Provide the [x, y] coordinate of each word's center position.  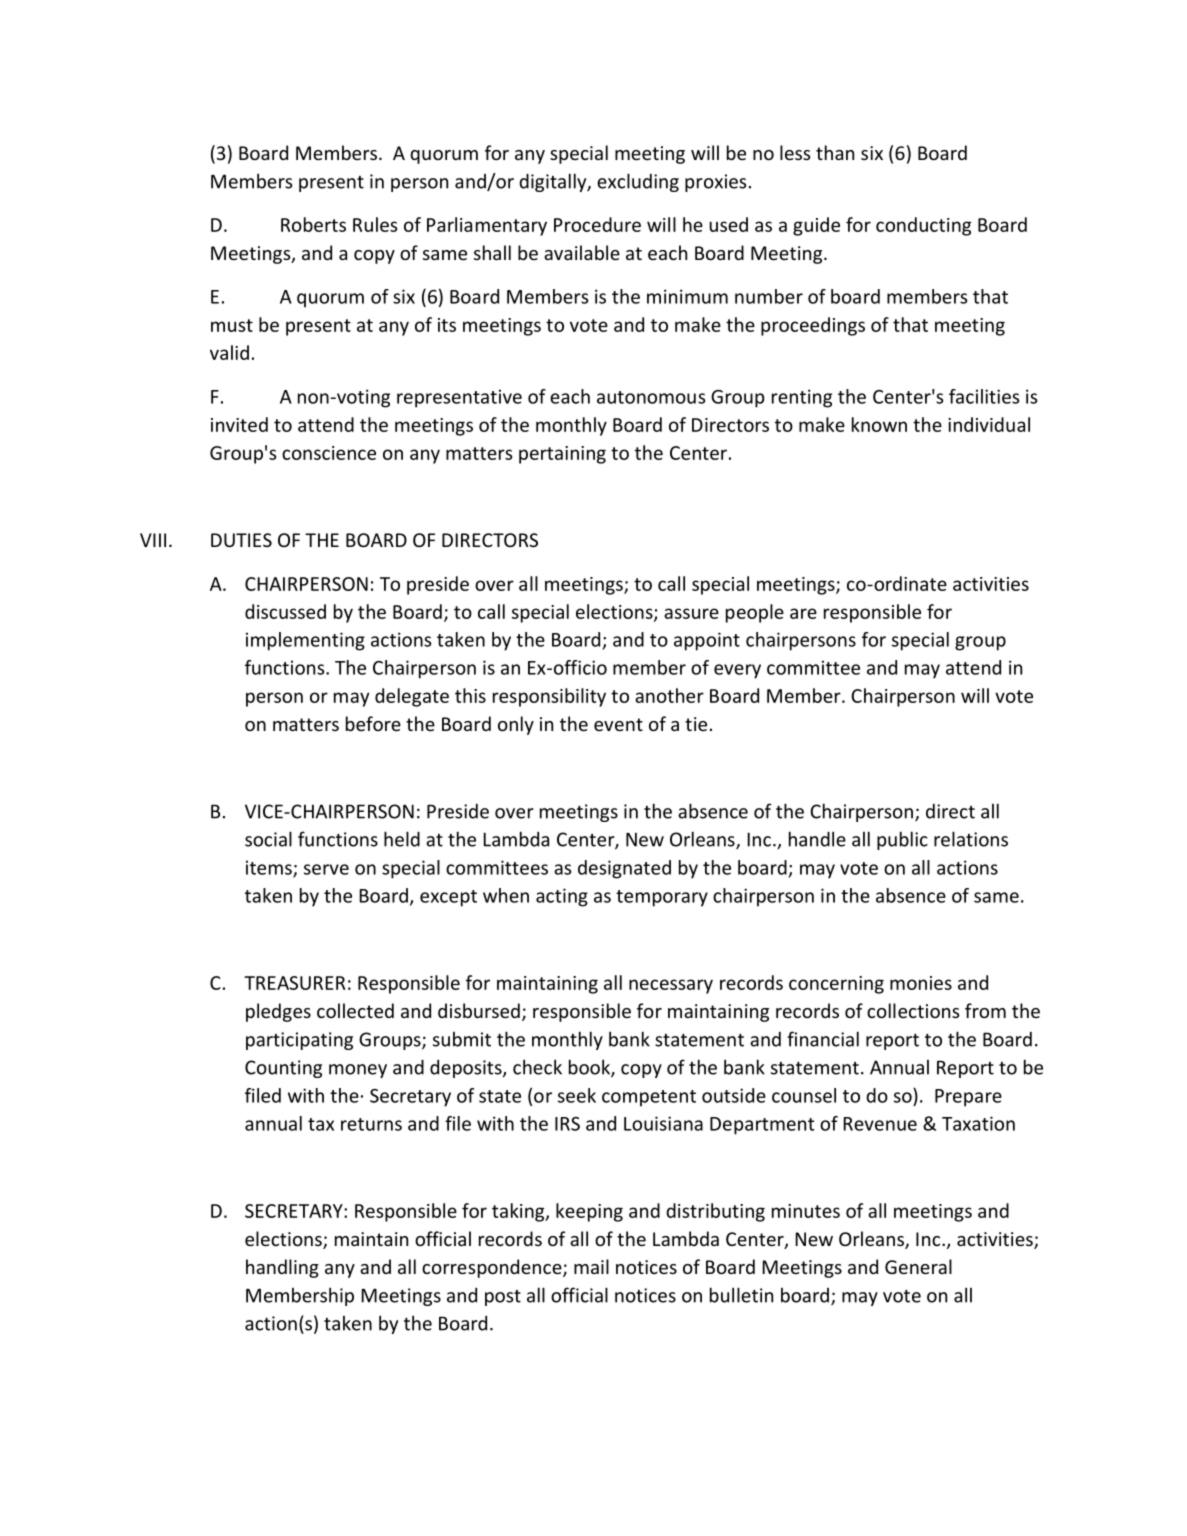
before [373, 723]
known [879, 424]
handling [282, 1268]
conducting [923, 226]
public [902, 840]
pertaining [562, 455]
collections [913, 1010]
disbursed [479, 1010]
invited [239, 424]
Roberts [313, 224]
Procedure [597, 224]
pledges [278, 1012]
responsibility [549, 697]
